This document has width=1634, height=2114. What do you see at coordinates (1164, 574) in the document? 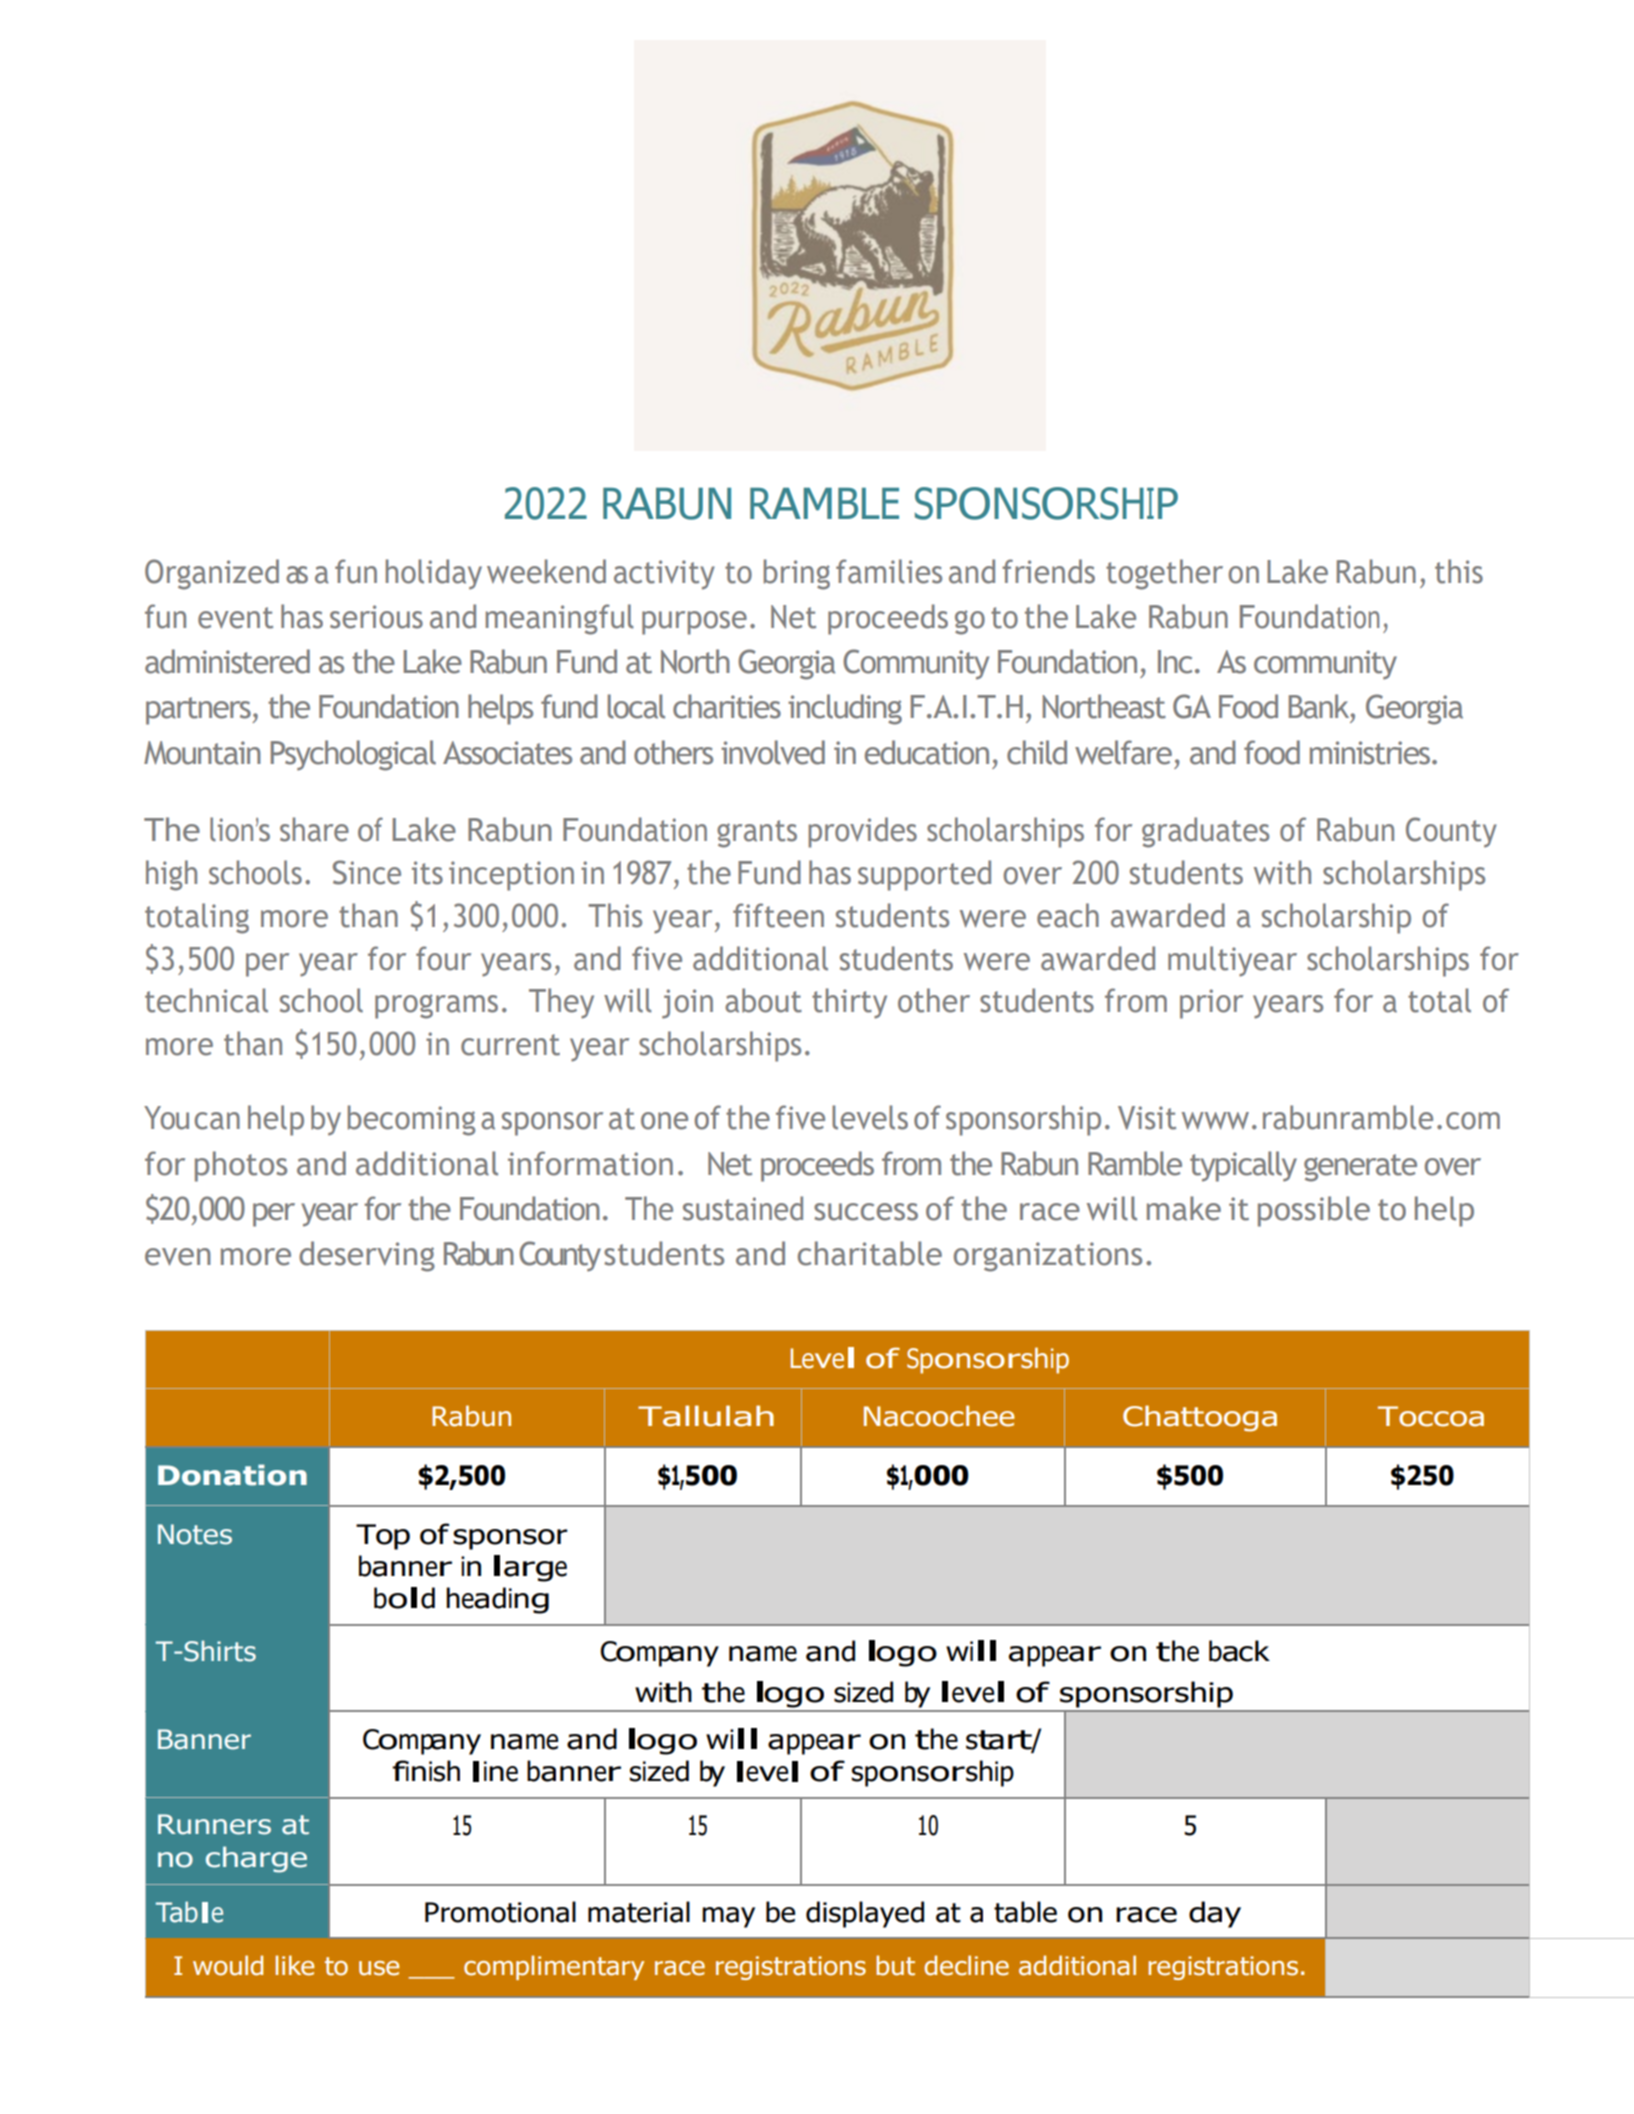
I see `together` at bounding box center [1164, 574].
